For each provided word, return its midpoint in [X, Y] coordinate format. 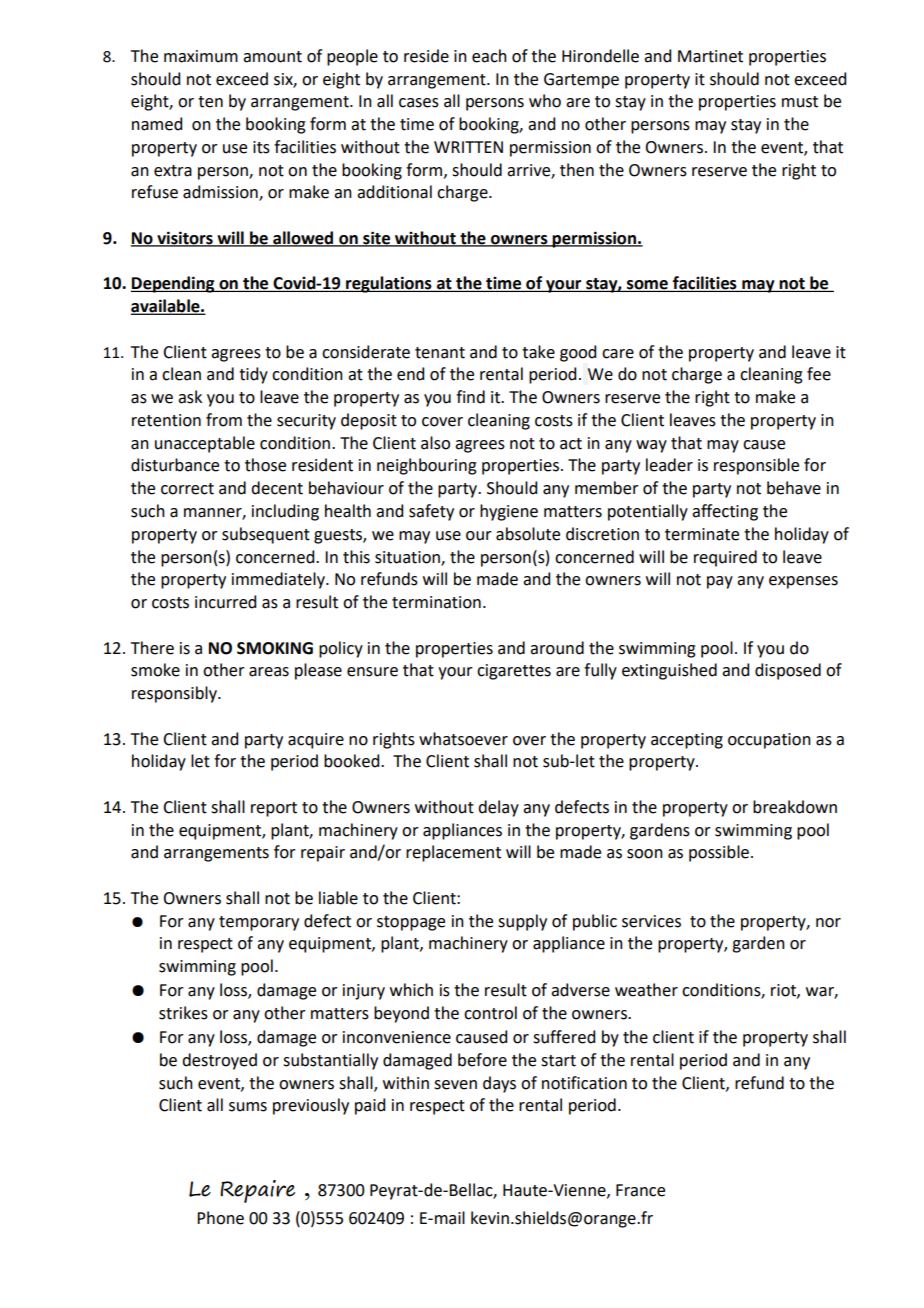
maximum [201, 56]
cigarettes [514, 672]
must [800, 102]
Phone [220, 1218]
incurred [225, 602]
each [489, 56]
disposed [788, 671]
